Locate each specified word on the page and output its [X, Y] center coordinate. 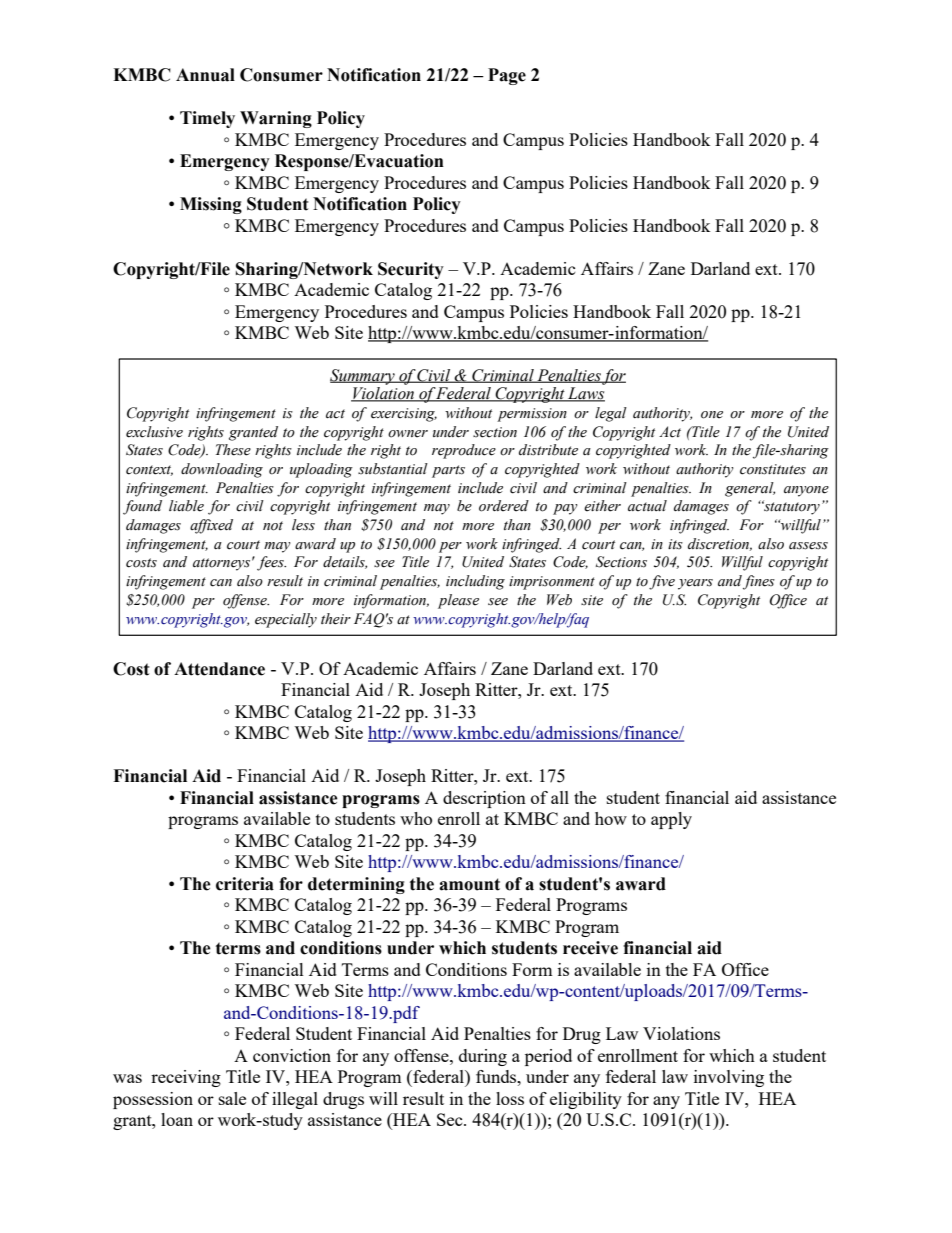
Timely [207, 119]
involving [729, 1078]
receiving [186, 1078]
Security [411, 270]
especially [286, 620]
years [695, 584]
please [458, 601]
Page [507, 76]
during [483, 1057]
